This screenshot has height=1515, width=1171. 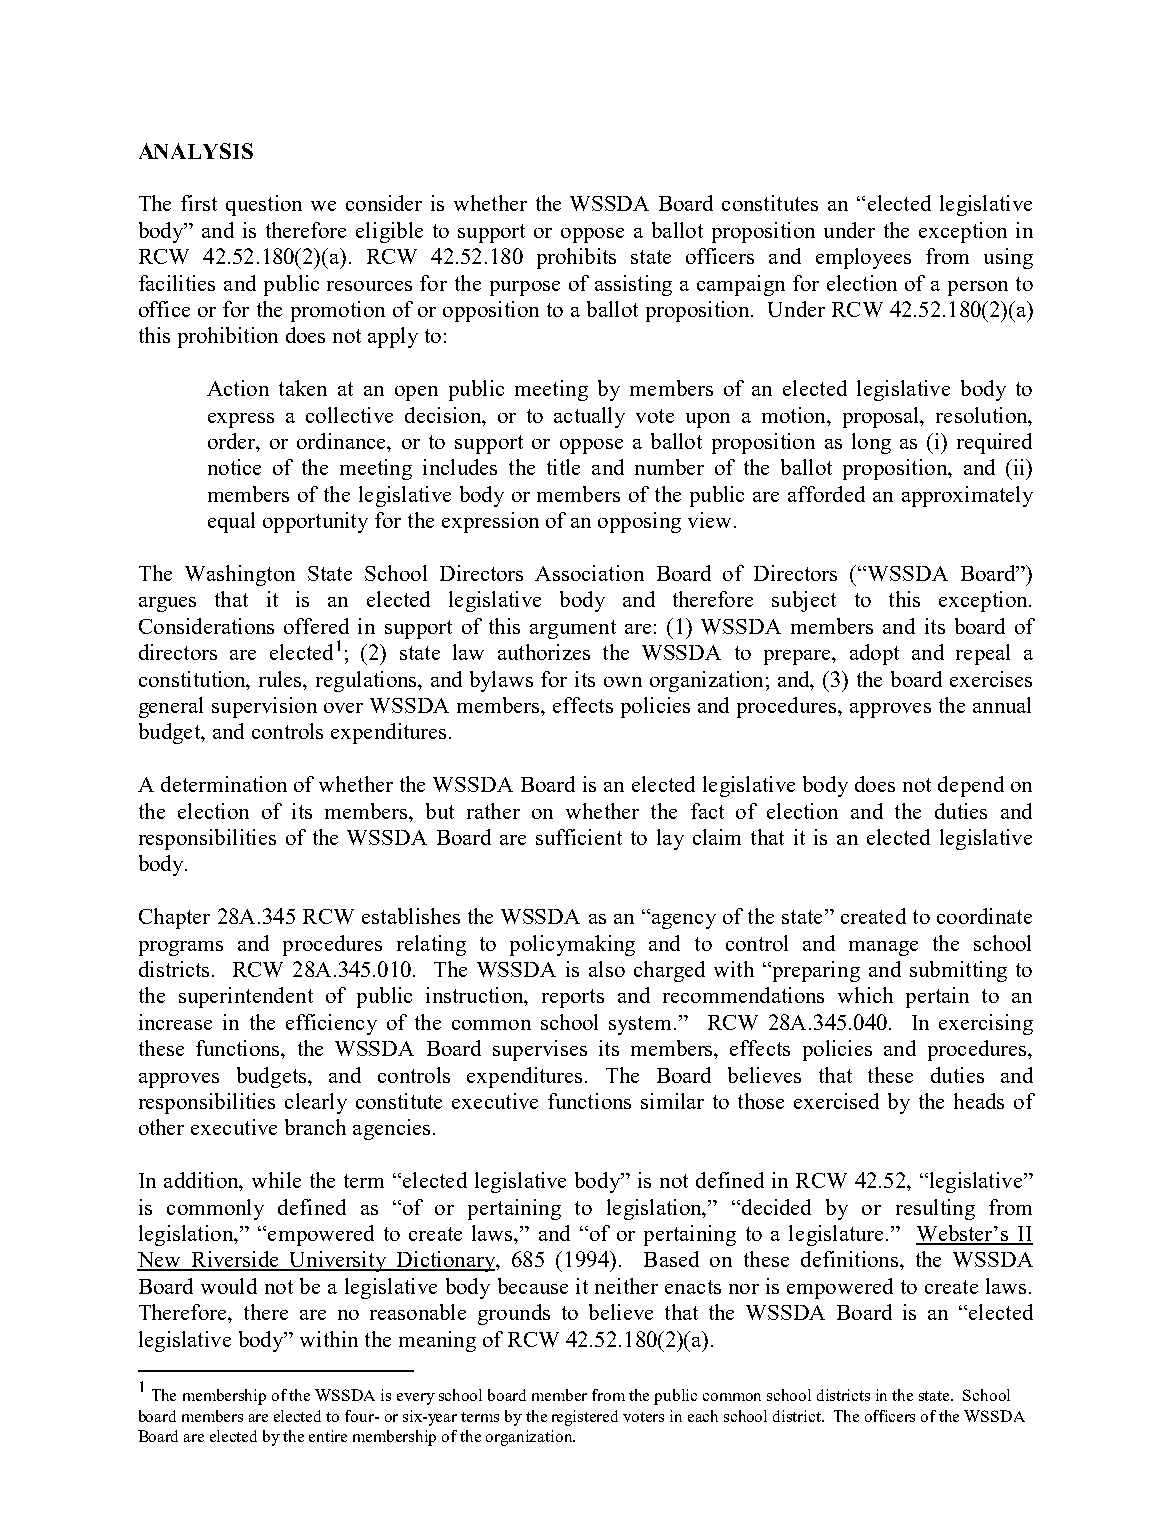 I want to click on rules, so click(x=282, y=679).
